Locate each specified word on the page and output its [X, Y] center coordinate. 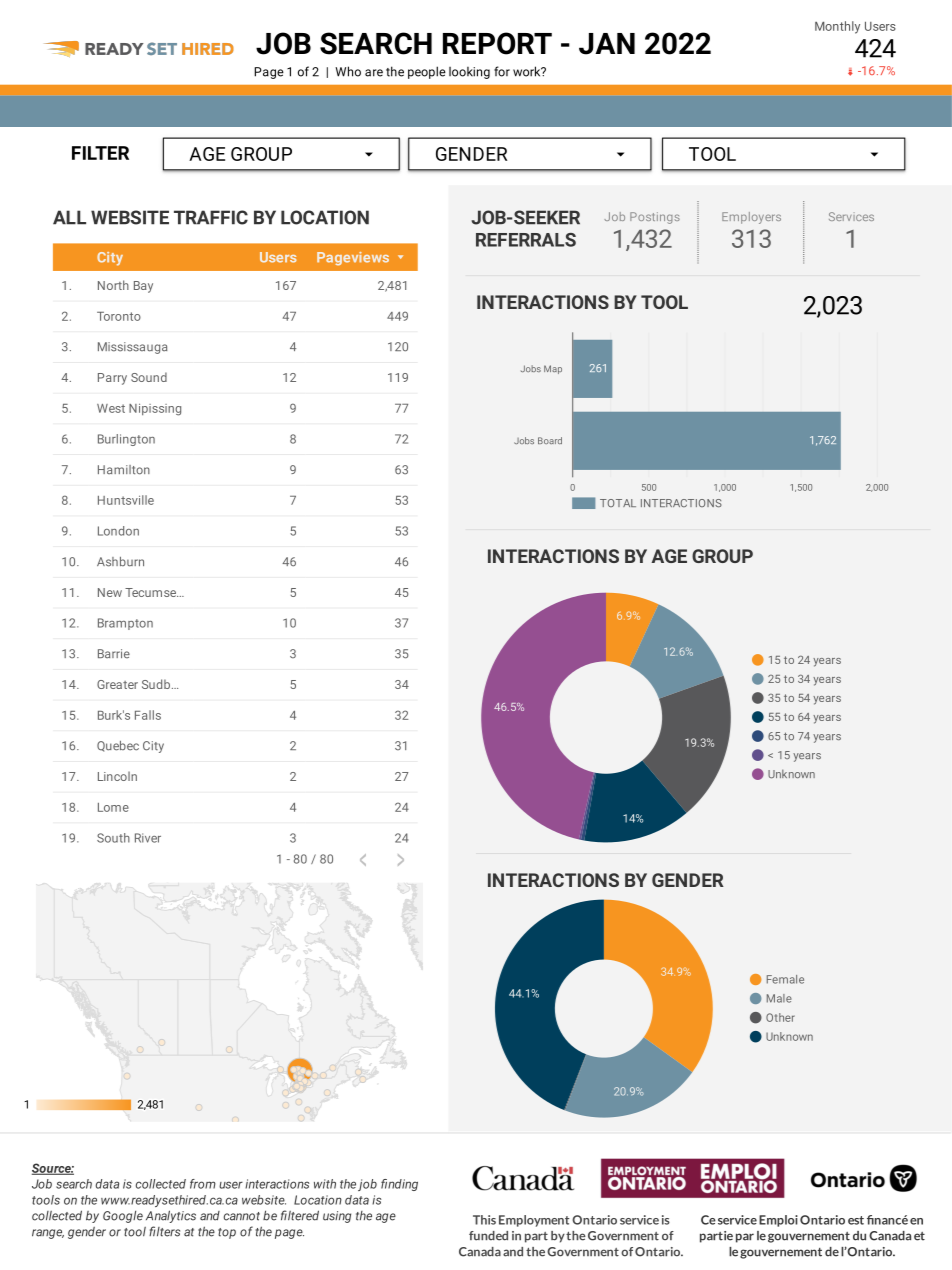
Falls [148, 715]
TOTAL [618, 503]
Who [348, 71]
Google [123, 1217]
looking [469, 73]
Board [550, 440]
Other [780, 1017]
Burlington [126, 440]
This [484, 1220]
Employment [534, 1221]
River [148, 838]
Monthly [837, 27]
